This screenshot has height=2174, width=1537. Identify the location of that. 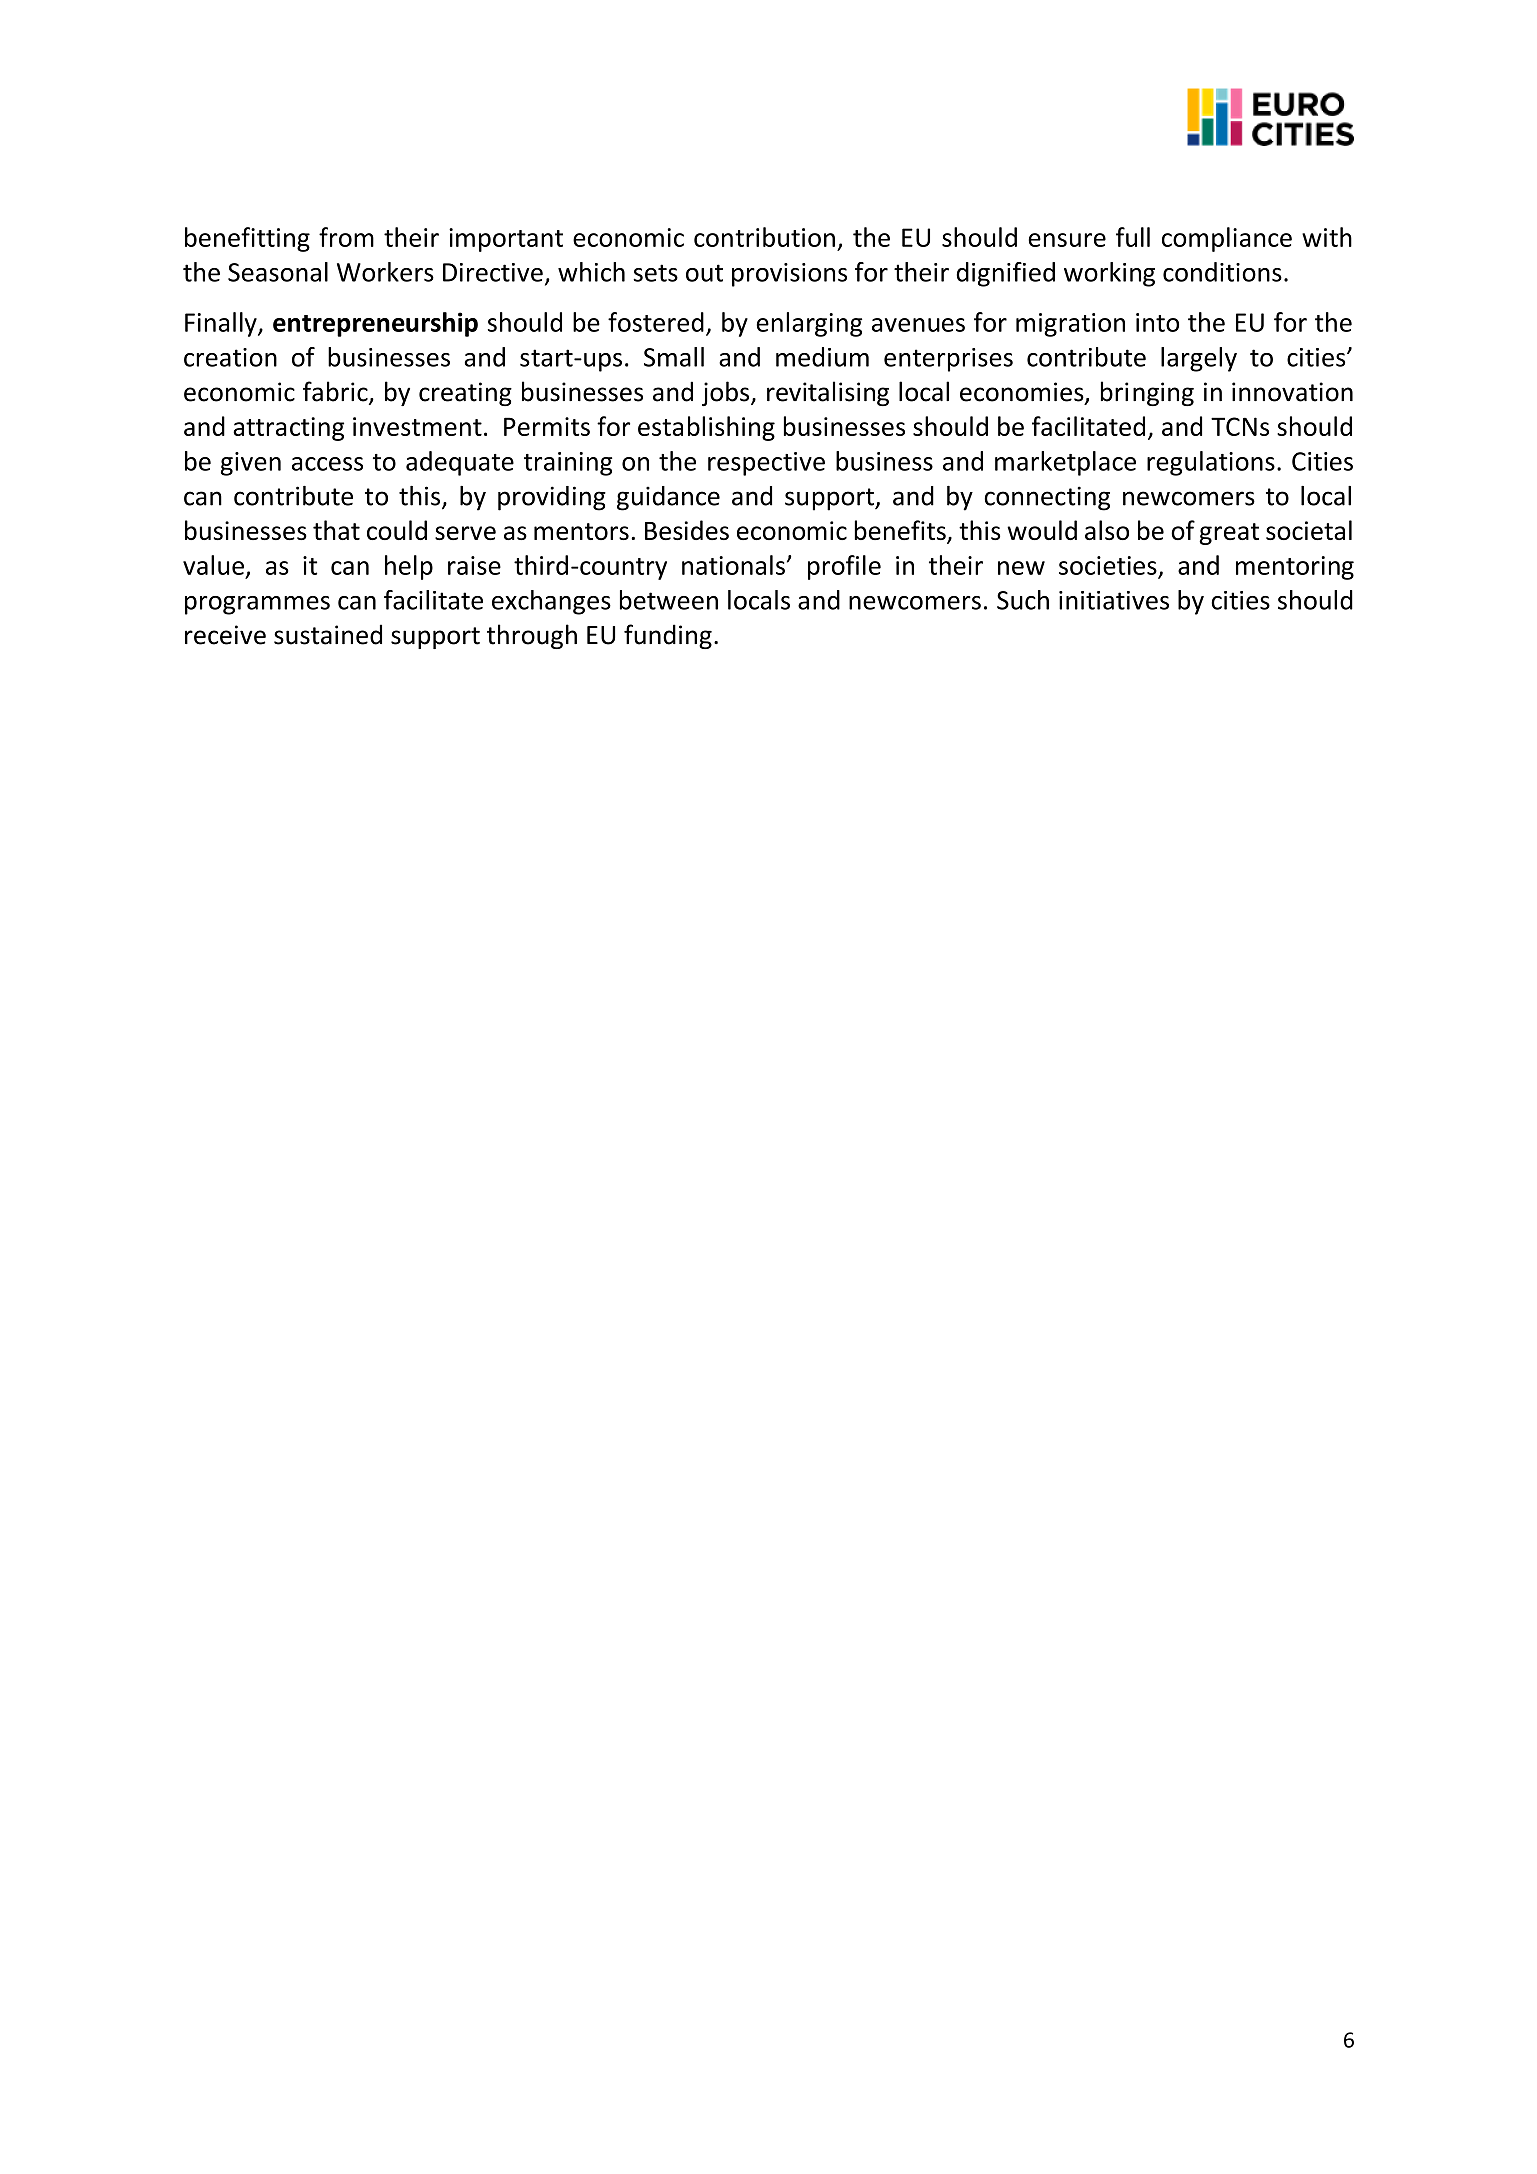
(336, 530).
